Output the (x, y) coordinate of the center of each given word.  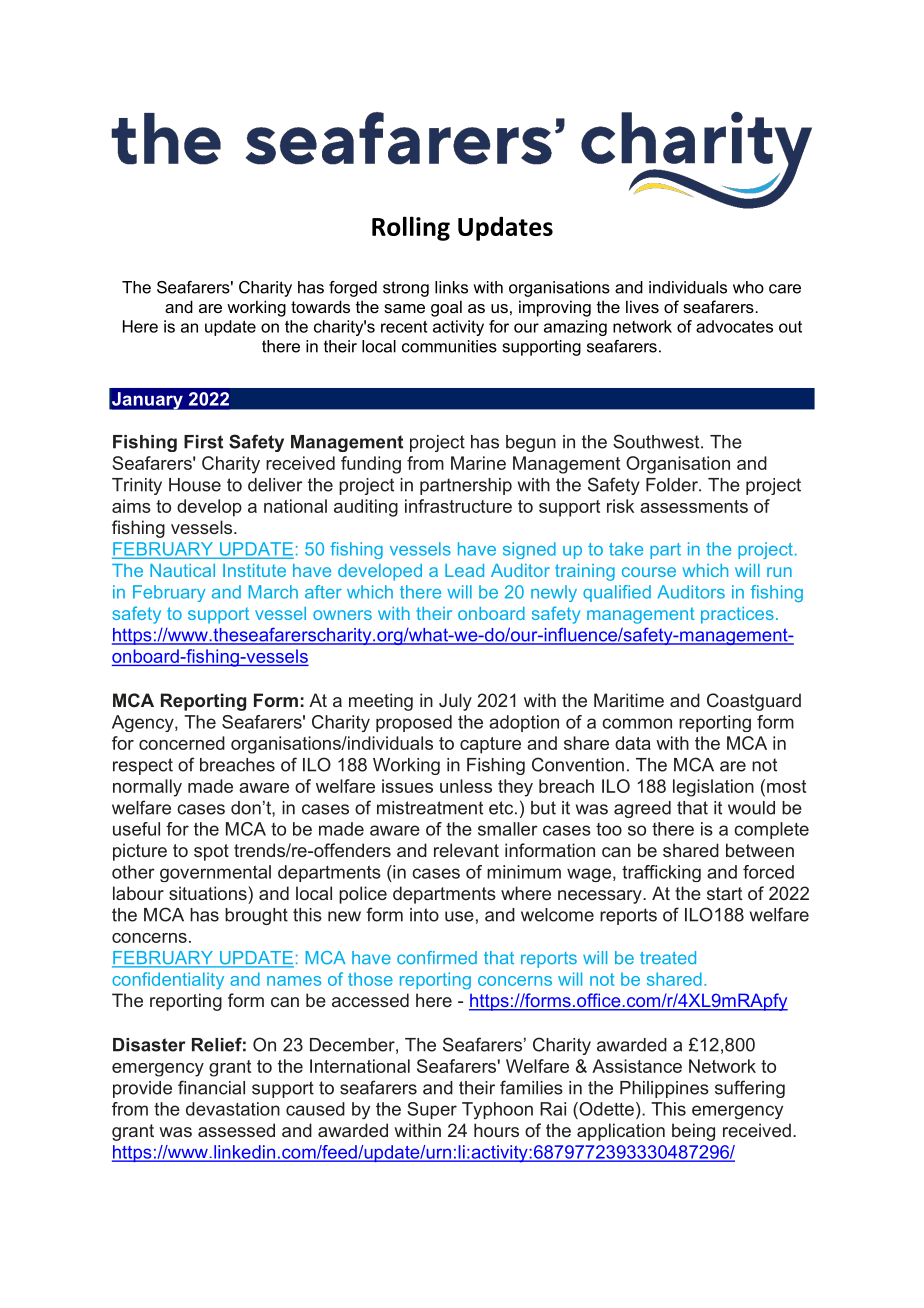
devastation (233, 1109)
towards (320, 306)
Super (432, 1110)
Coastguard (754, 702)
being (693, 1132)
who (748, 287)
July (455, 702)
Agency (144, 723)
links (451, 287)
